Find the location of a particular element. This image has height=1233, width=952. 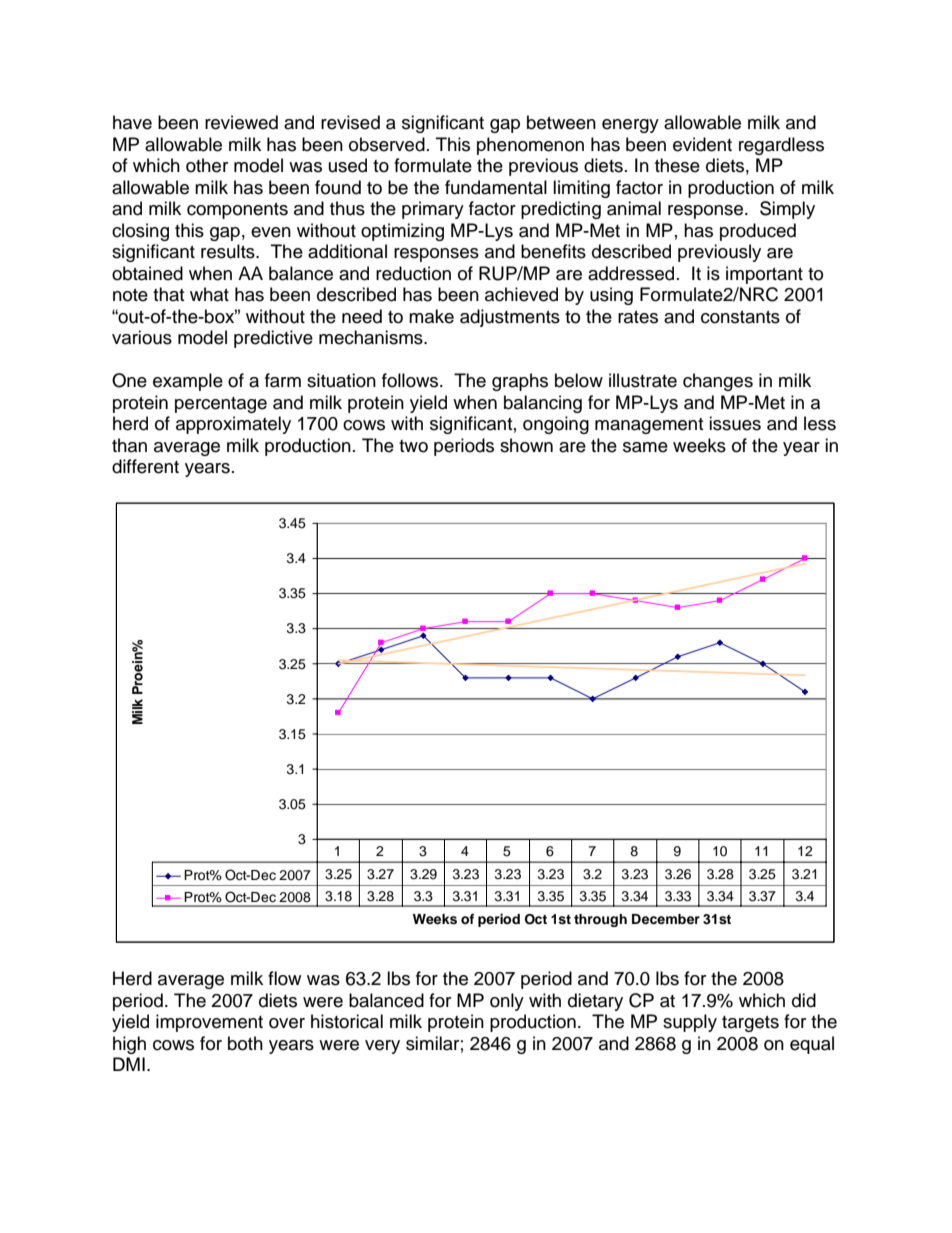

different is located at coordinates (145, 466).
